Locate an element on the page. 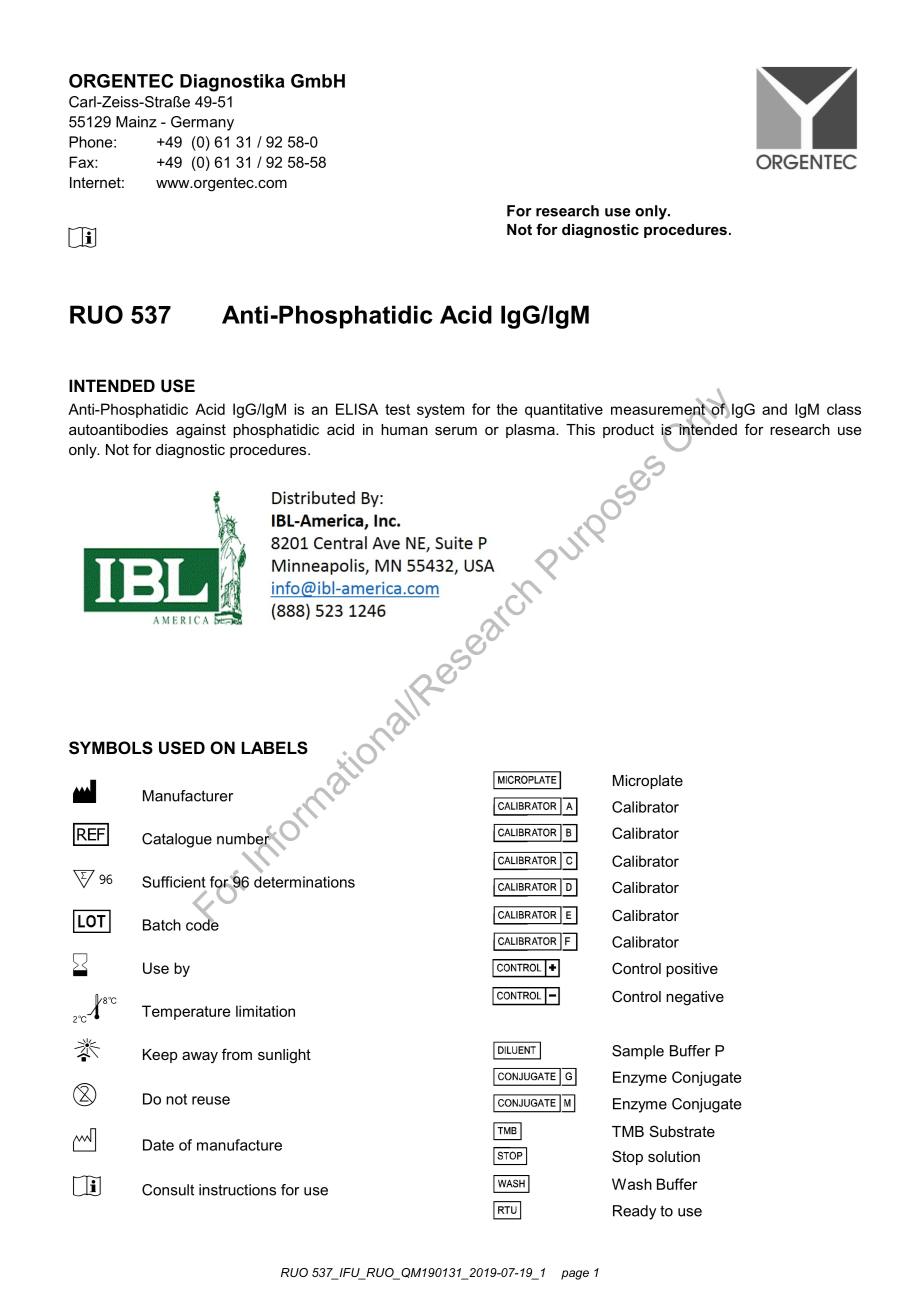 The height and width of the page is (1308, 924). USED is located at coordinates (182, 748).
